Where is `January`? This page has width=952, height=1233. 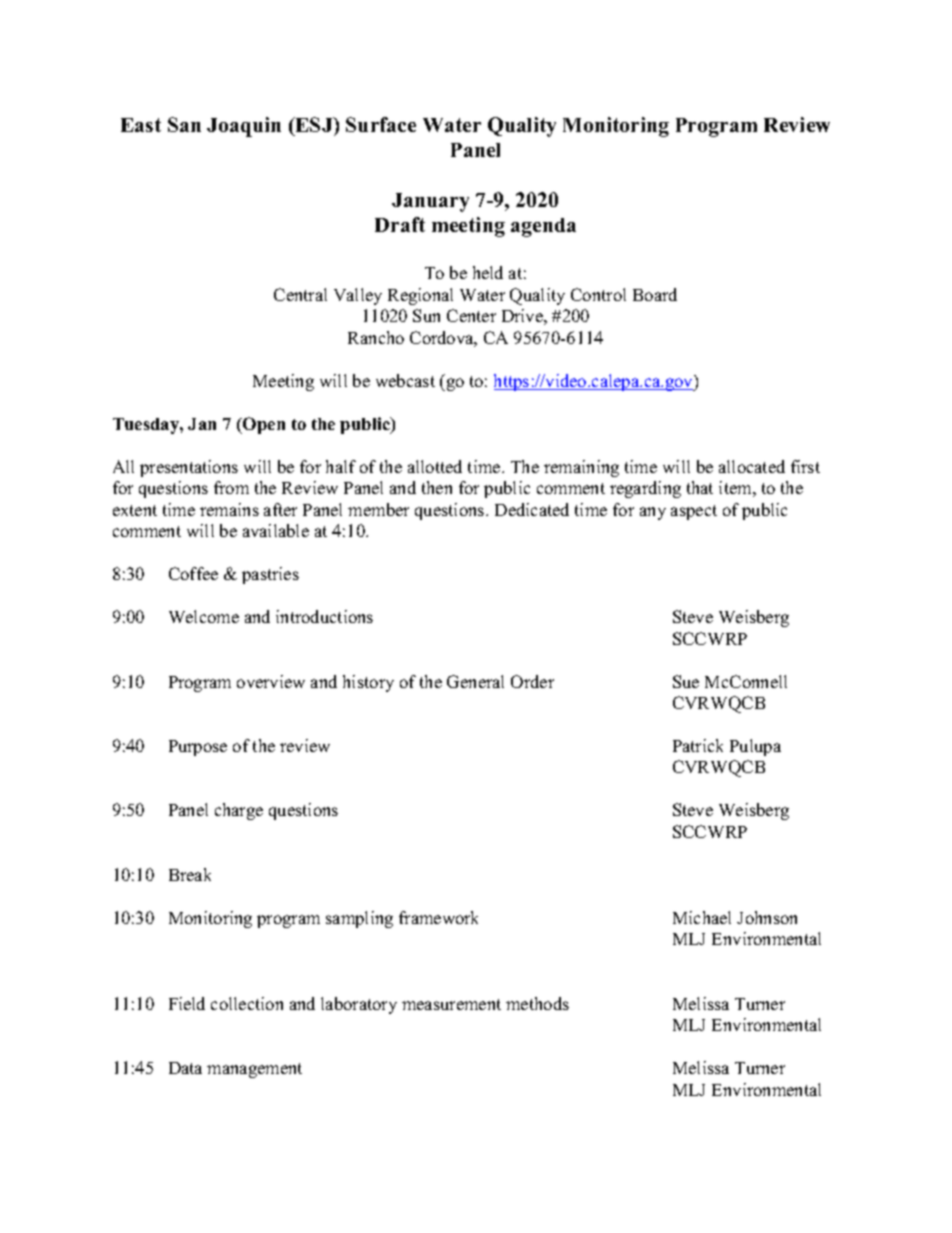 January is located at coordinates (430, 202).
